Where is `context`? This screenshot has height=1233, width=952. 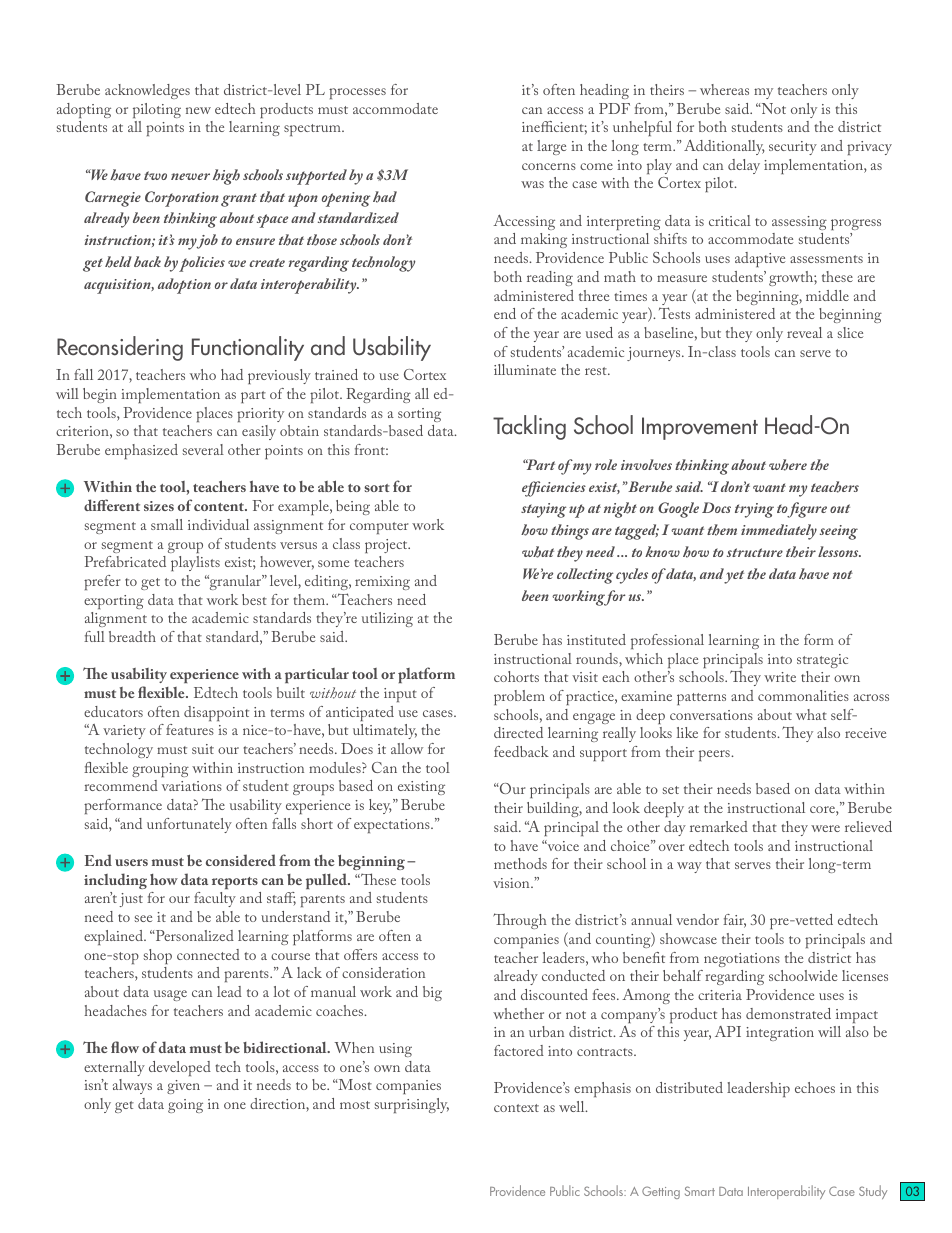
context is located at coordinates (516, 1108).
